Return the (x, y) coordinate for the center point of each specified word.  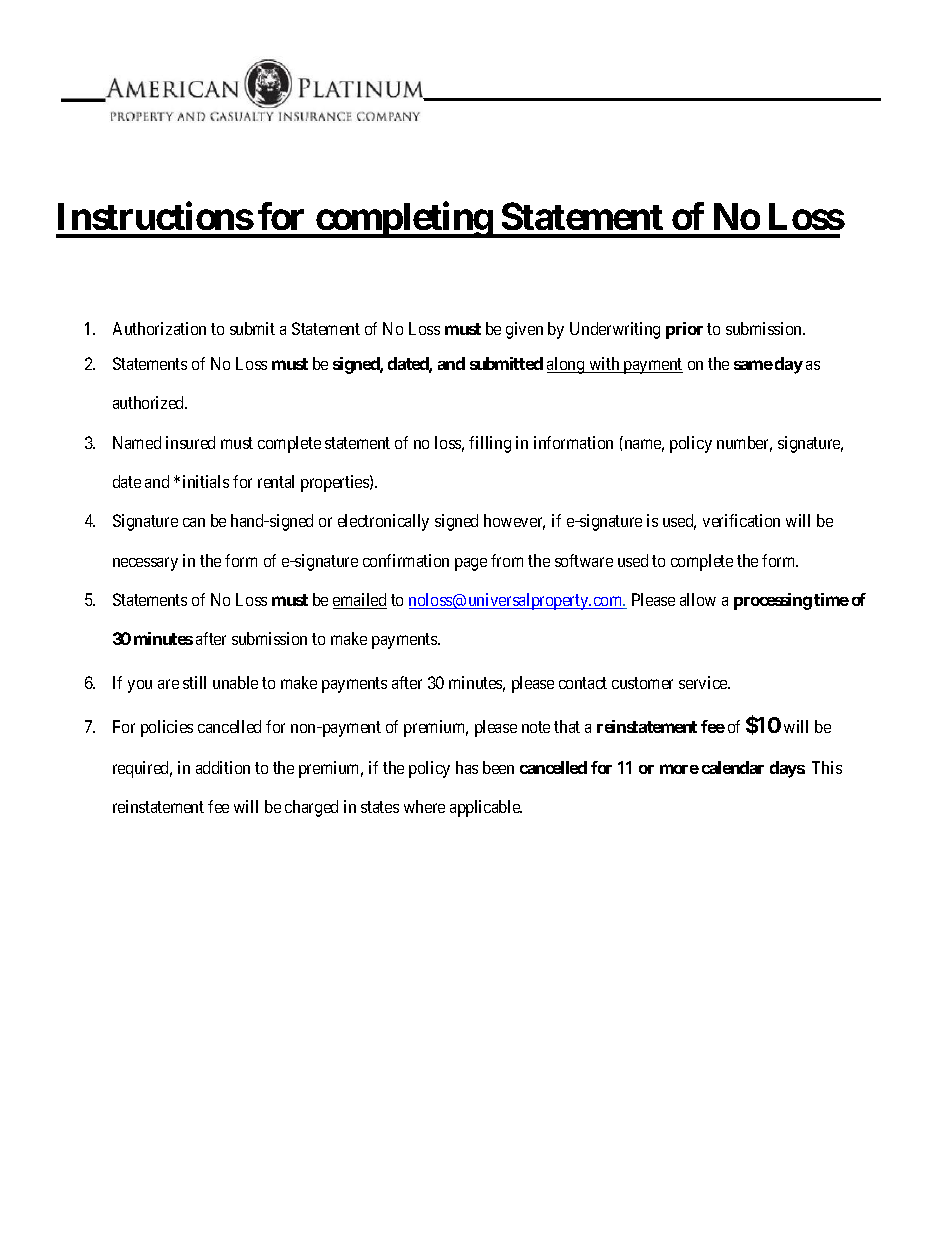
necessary (145, 564)
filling (490, 444)
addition (223, 767)
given (524, 330)
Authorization (159, 328)
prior (684, 330)
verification (741, 520)
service (704, 682)
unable (235, 682)
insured (190, 442)
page (471, 564)
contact (583, 683)
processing (773, 601)
